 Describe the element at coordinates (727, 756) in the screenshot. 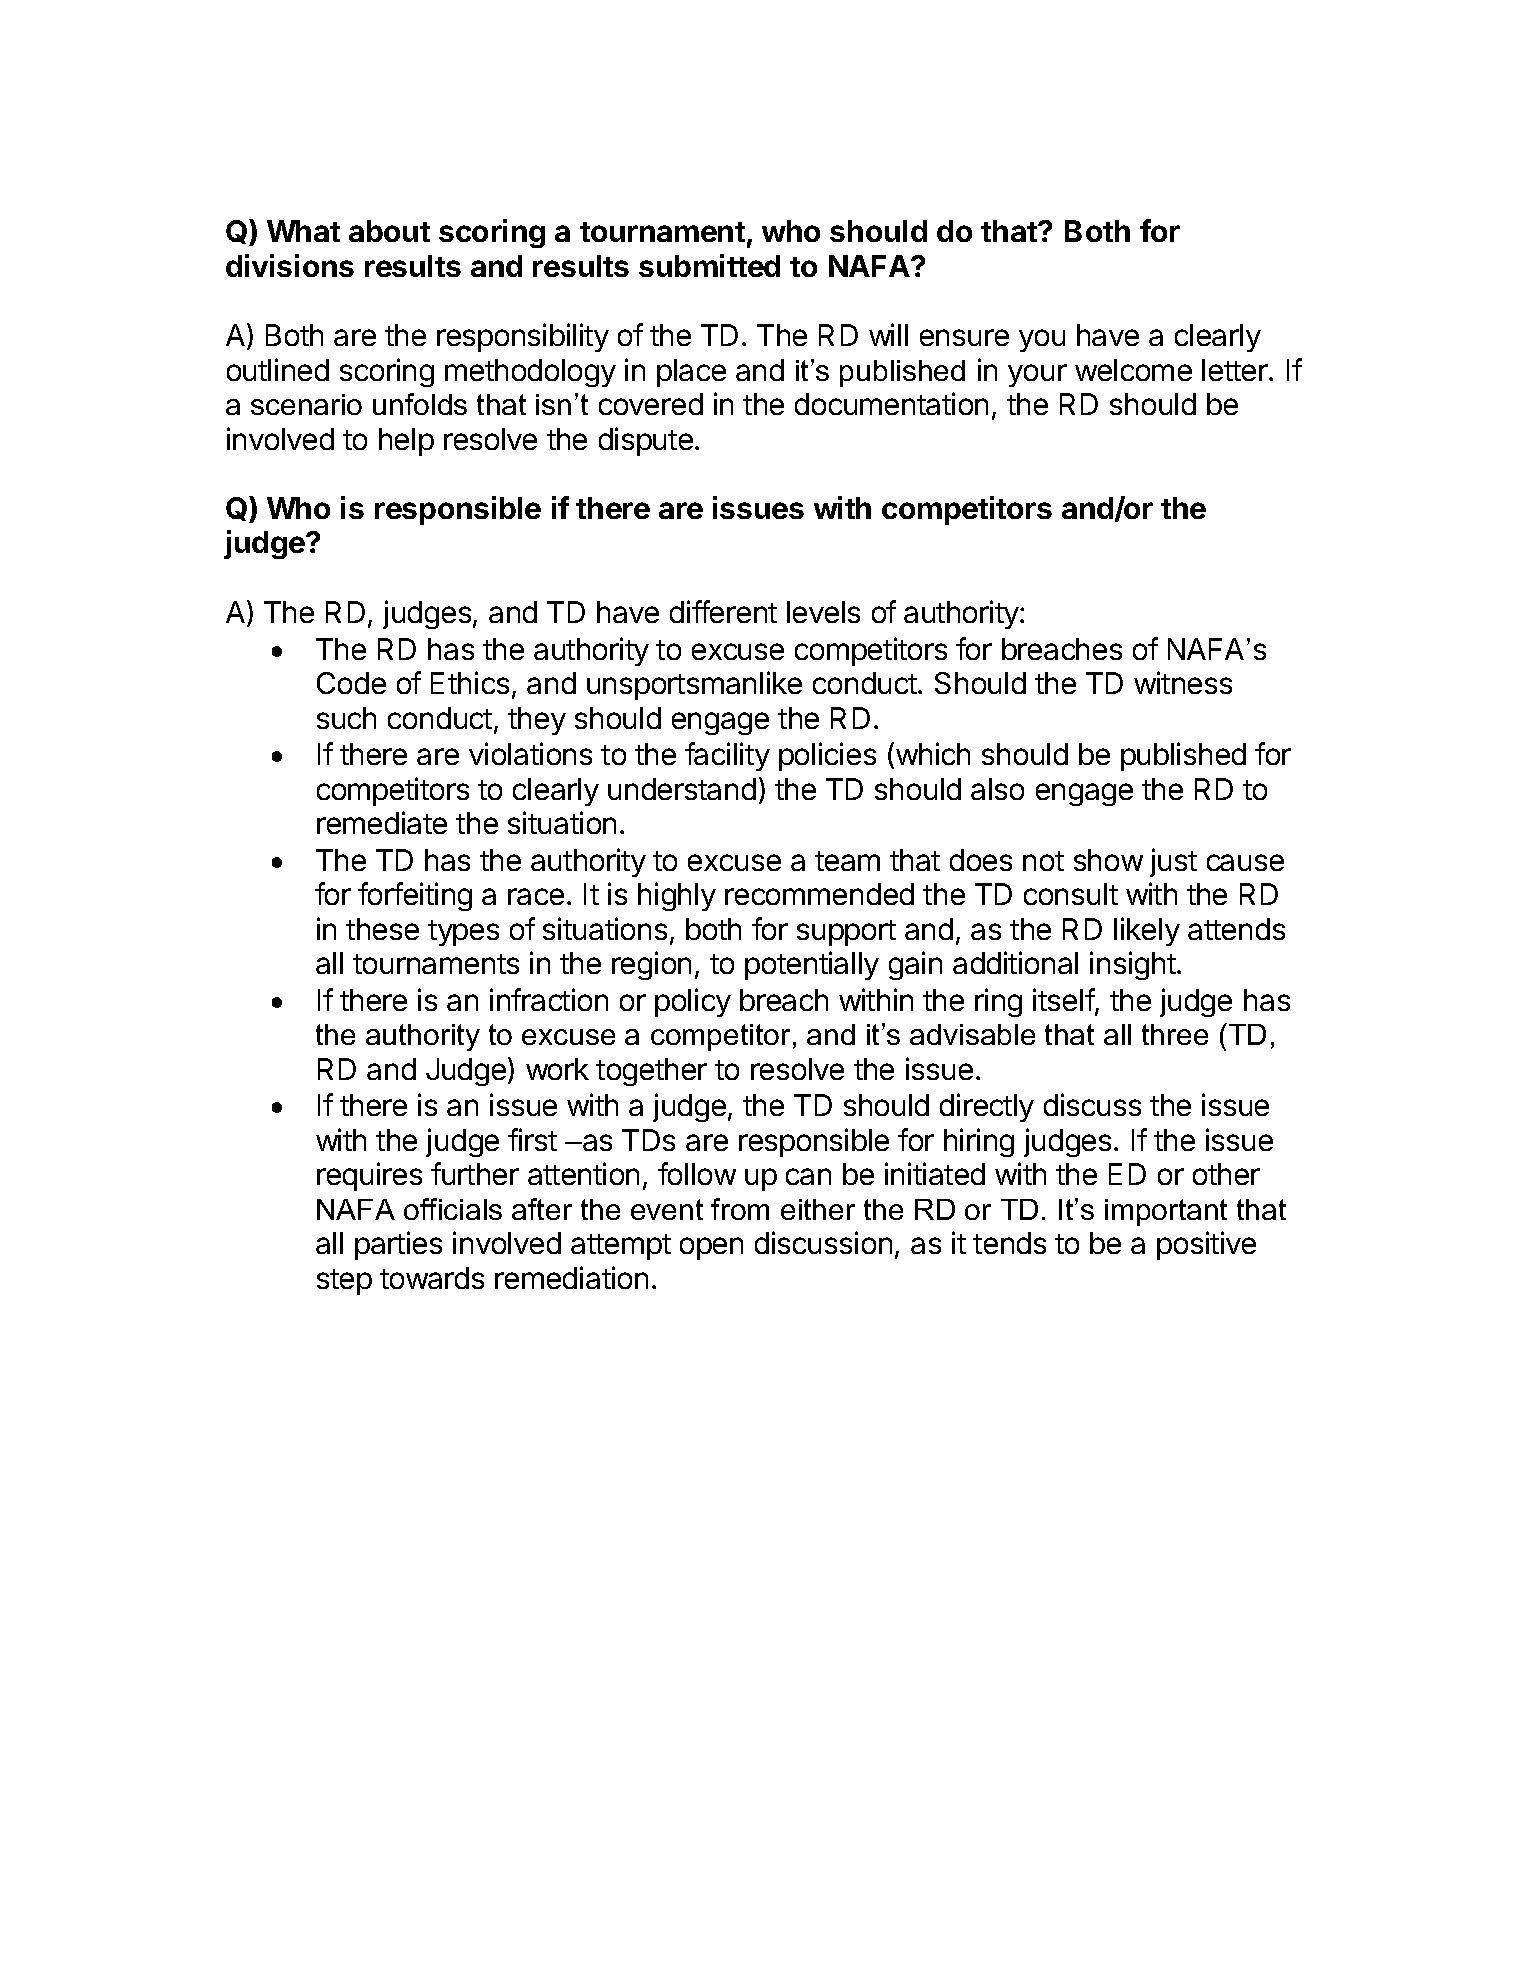

I see `facility` at that location.
